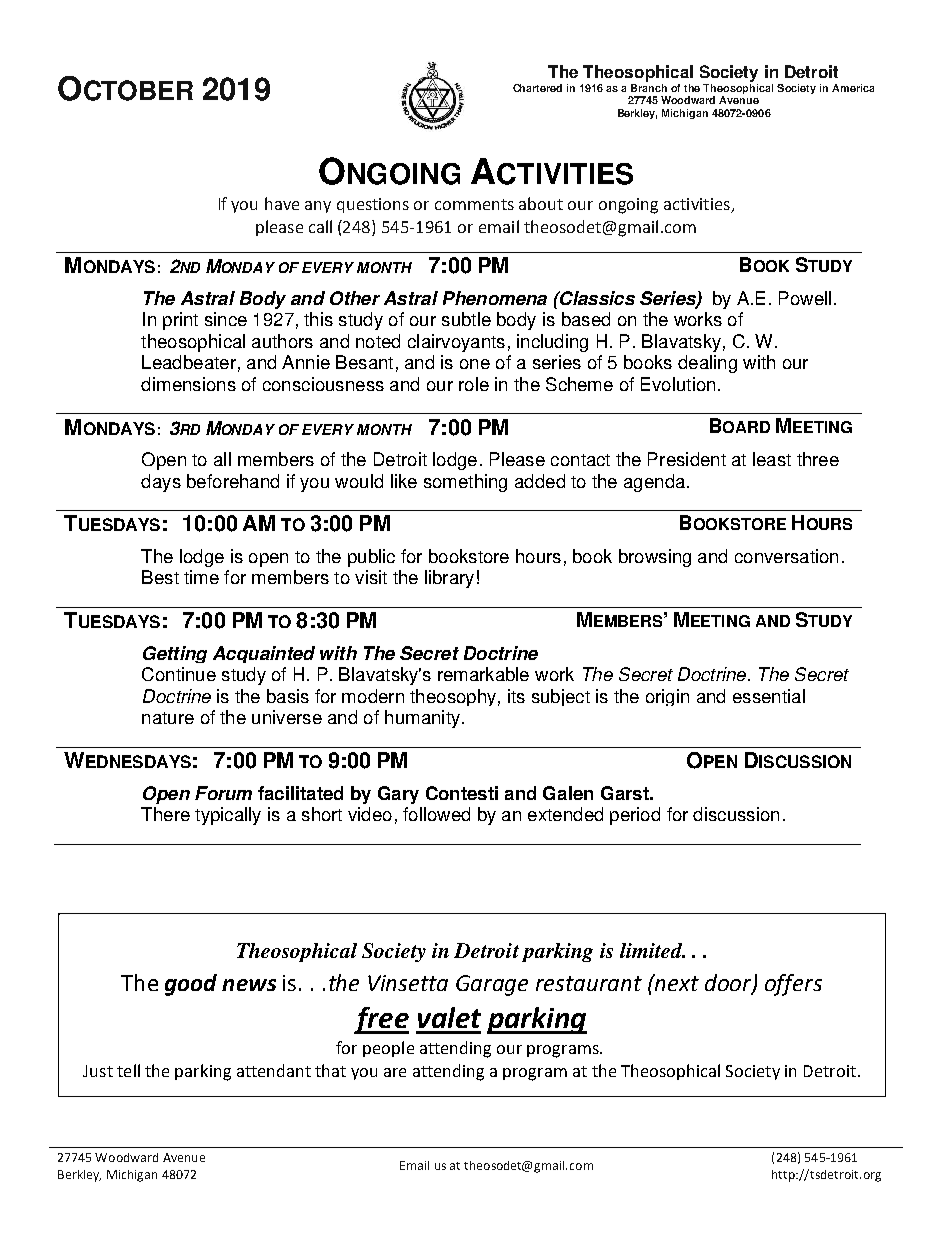 Image resolution: width=952 pixels, height=1233 pixels. Describe the element at coordinates (422, 719) in the screenshot. I see `humanity` at that location.
